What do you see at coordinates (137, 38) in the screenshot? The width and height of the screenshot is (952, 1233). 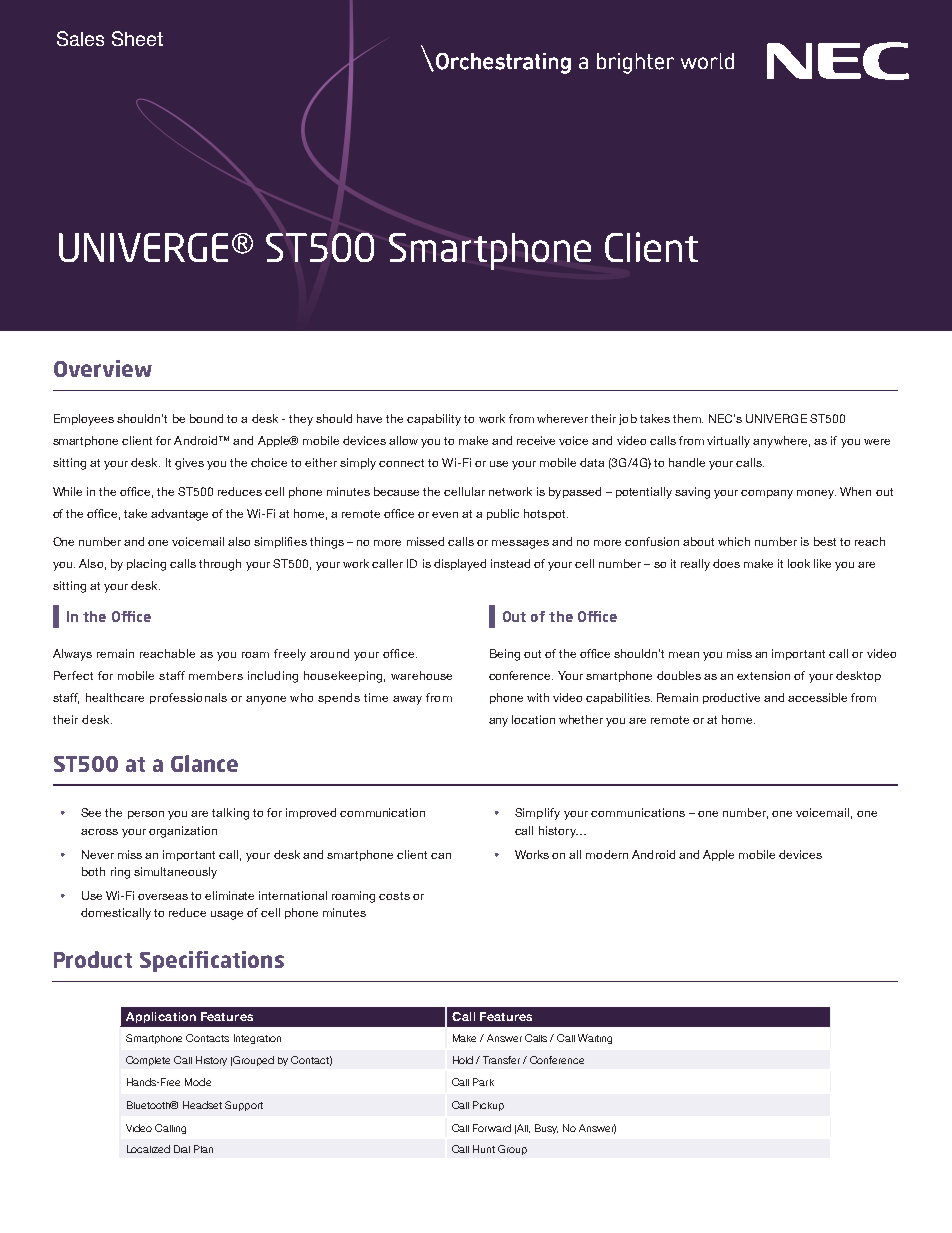 I see `Sheet` at bounding box center [137, 38].
